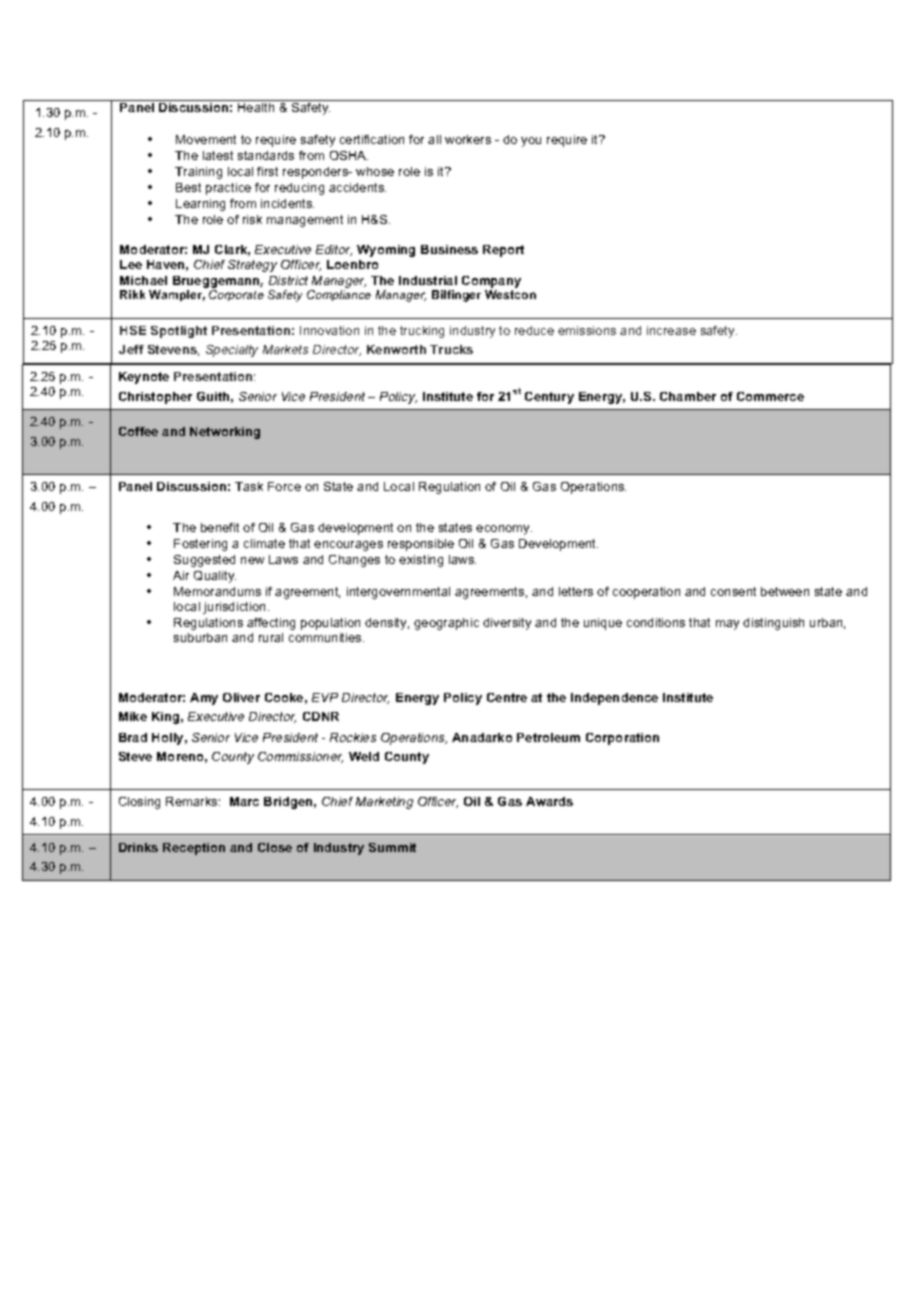  Describe the element at coordinates (428, 280) in the screenshot. I see `Industrial` at that location.
